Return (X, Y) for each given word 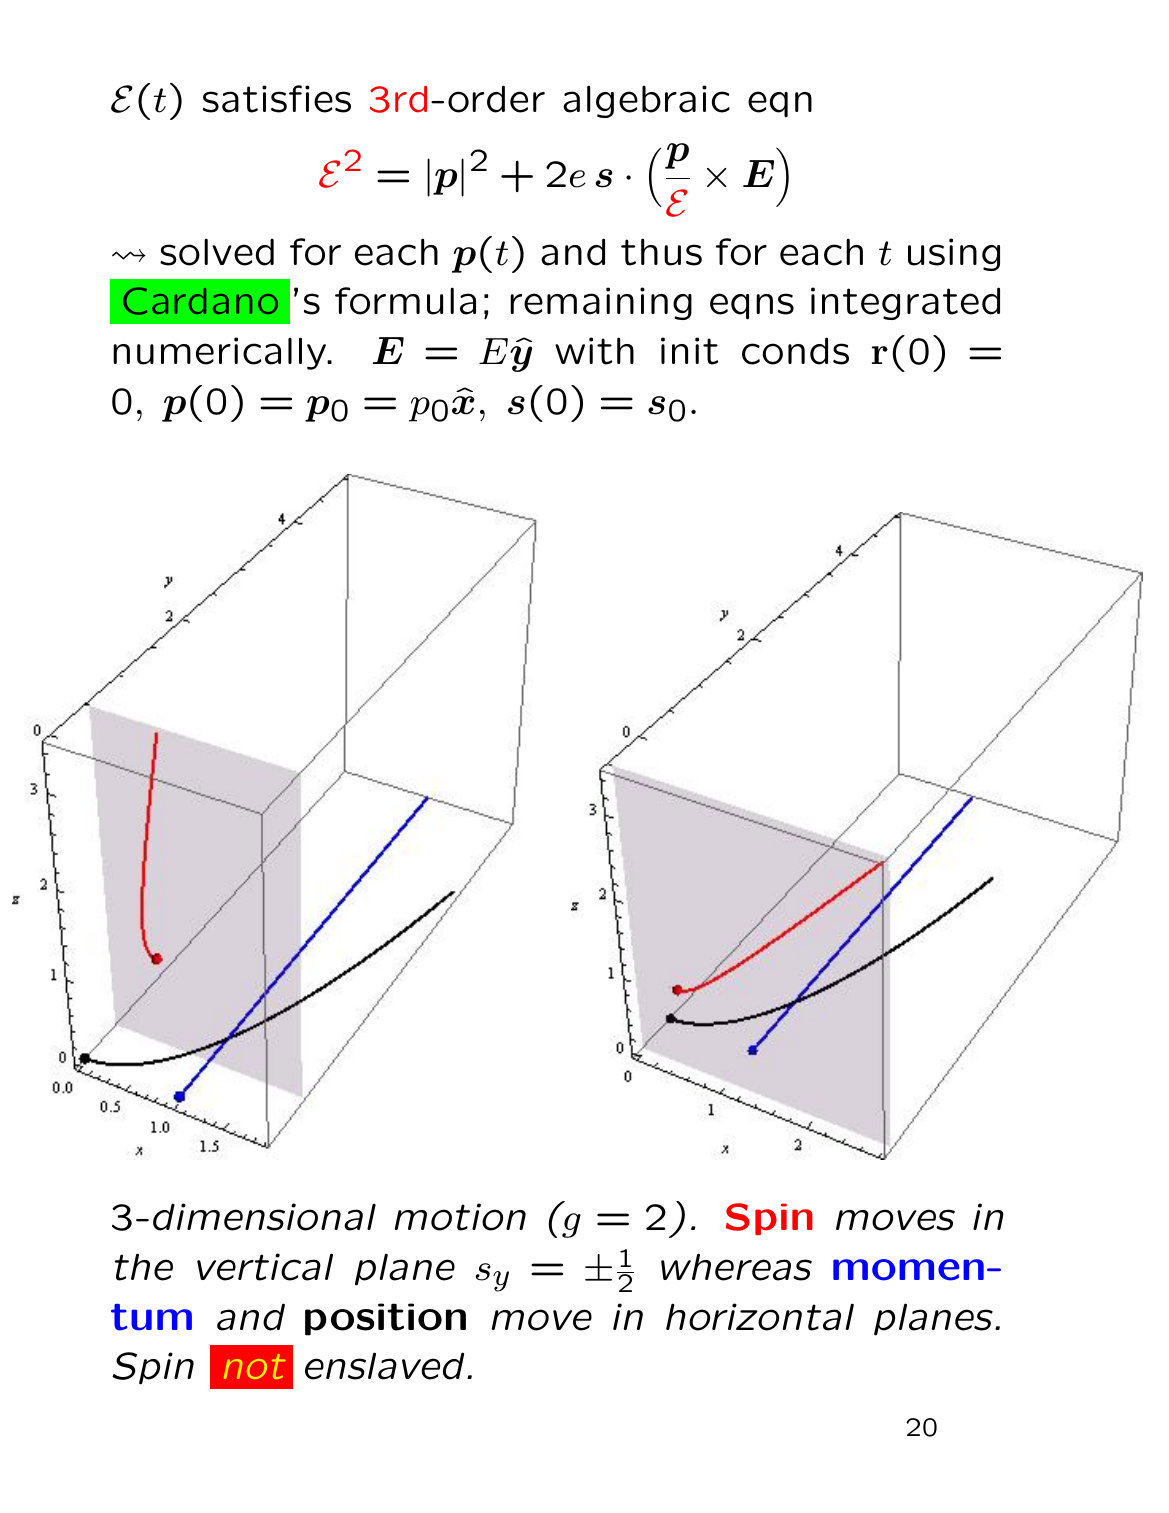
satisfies (277, 99)
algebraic (646, 101)
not (254, 1366)
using (954, 254)
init (689, 351)
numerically (220, 353)
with (594, 351)
